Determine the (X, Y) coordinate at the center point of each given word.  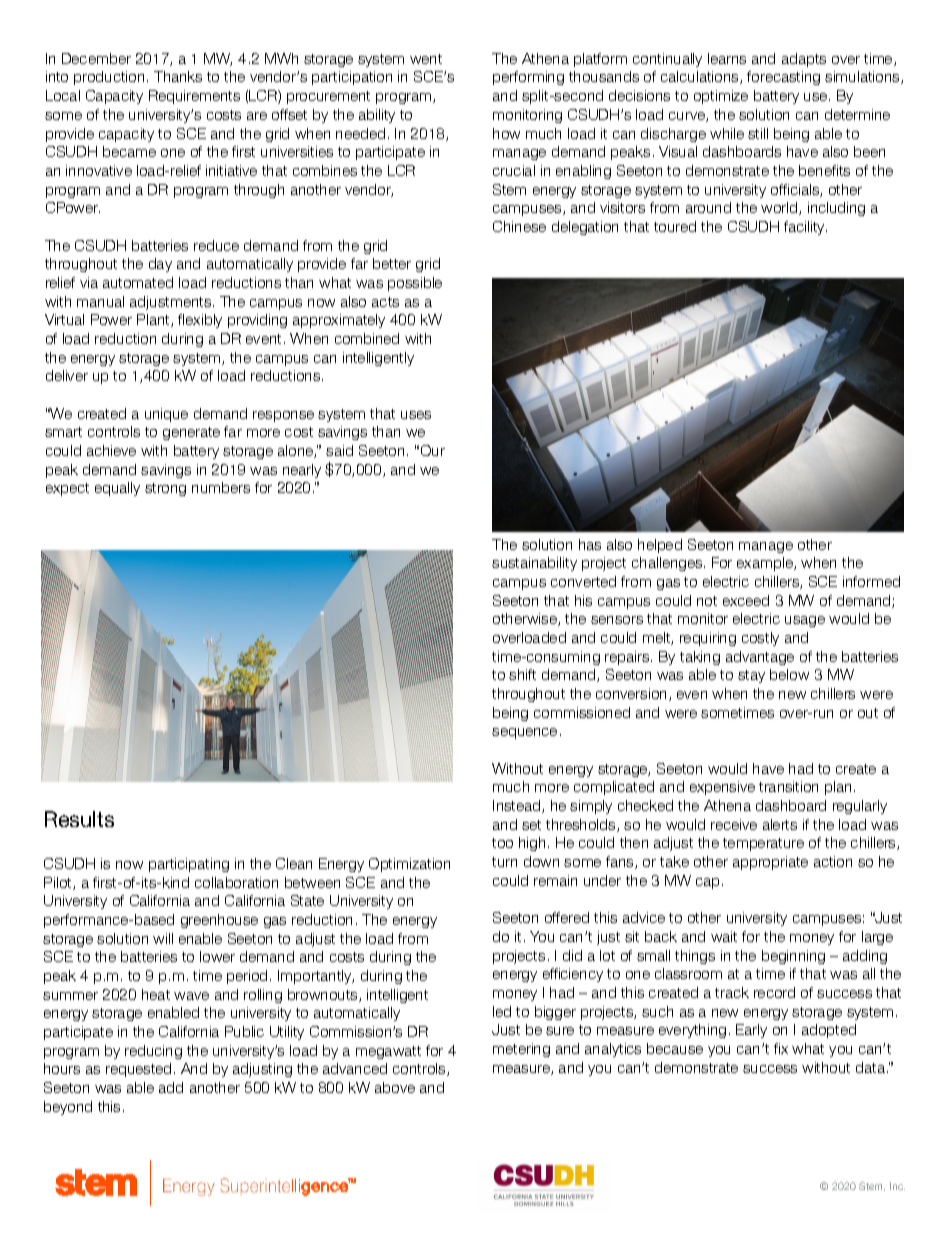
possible (415, 284)
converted (583, 581)
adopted (829, 1031)
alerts (780, 824)
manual (100, 301)
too (502, 843)
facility (805, 228)
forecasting (783, 78)
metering (521, 1050)
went (426, 59)
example (766, 564)
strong (165, 489)
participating (189, 865)
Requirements (194, 97)
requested (138, 1070)
